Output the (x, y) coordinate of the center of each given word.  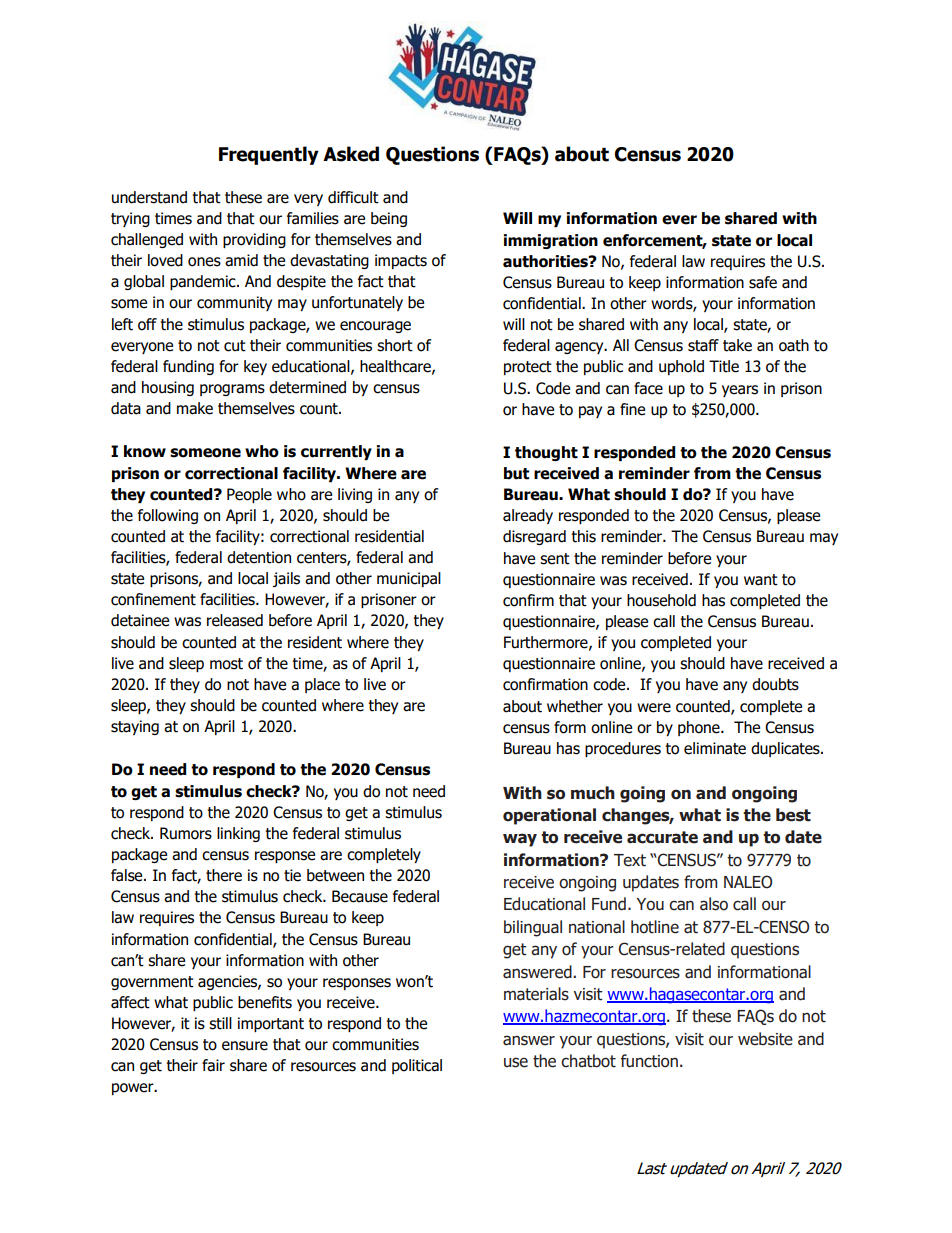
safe (763, 282)
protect (528, 368)
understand (149, 197)
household (661, 600)
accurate (662, 837)
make (195, 408)
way (520, 840)
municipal (409, 579)
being (389, 219)
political (417, 1066)
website (765, 1039)
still (220, 1023)
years (740, 391)
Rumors (186, 833)
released (235, 620)
